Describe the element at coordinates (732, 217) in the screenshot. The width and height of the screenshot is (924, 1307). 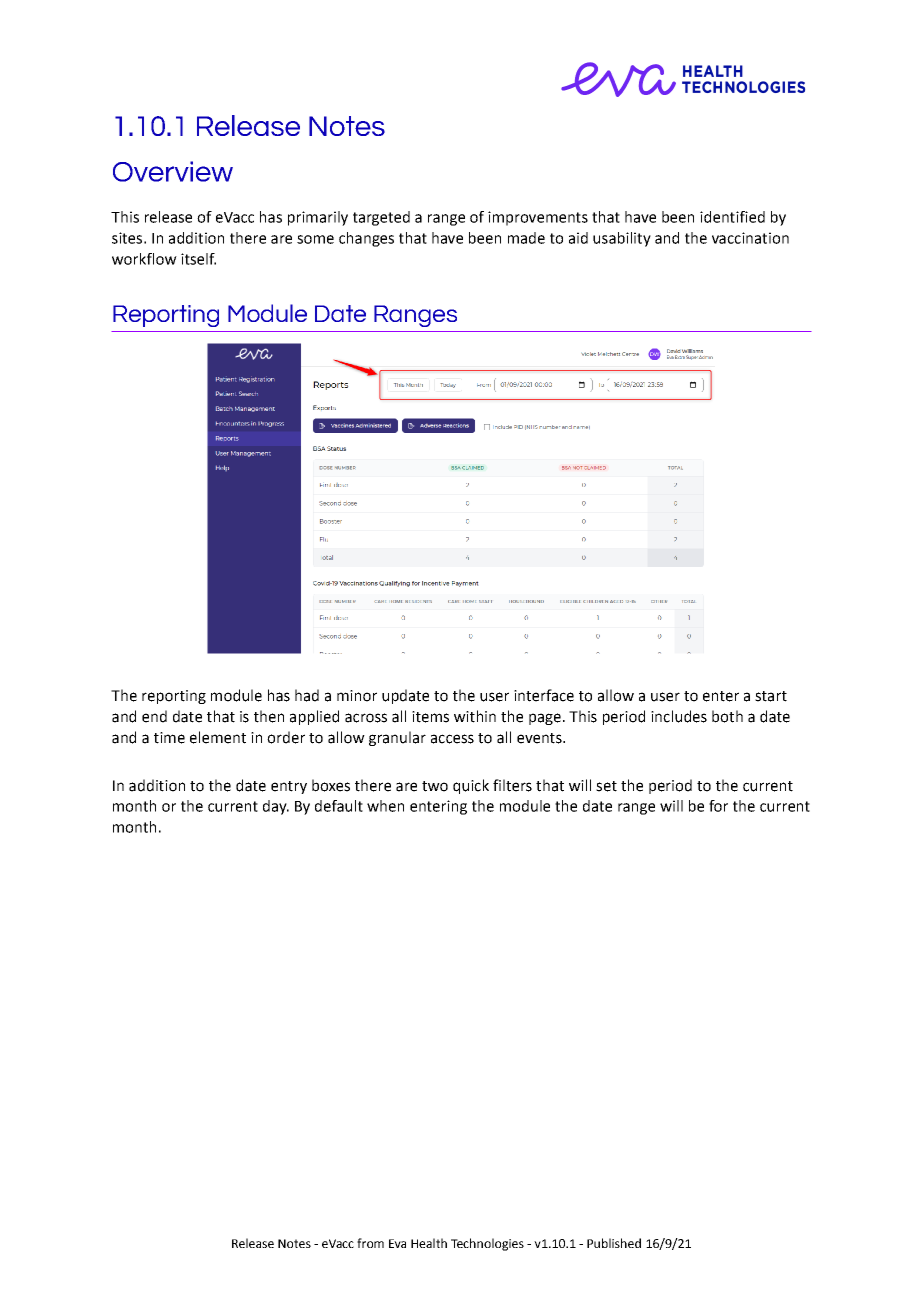
I see `identified` at that location.
